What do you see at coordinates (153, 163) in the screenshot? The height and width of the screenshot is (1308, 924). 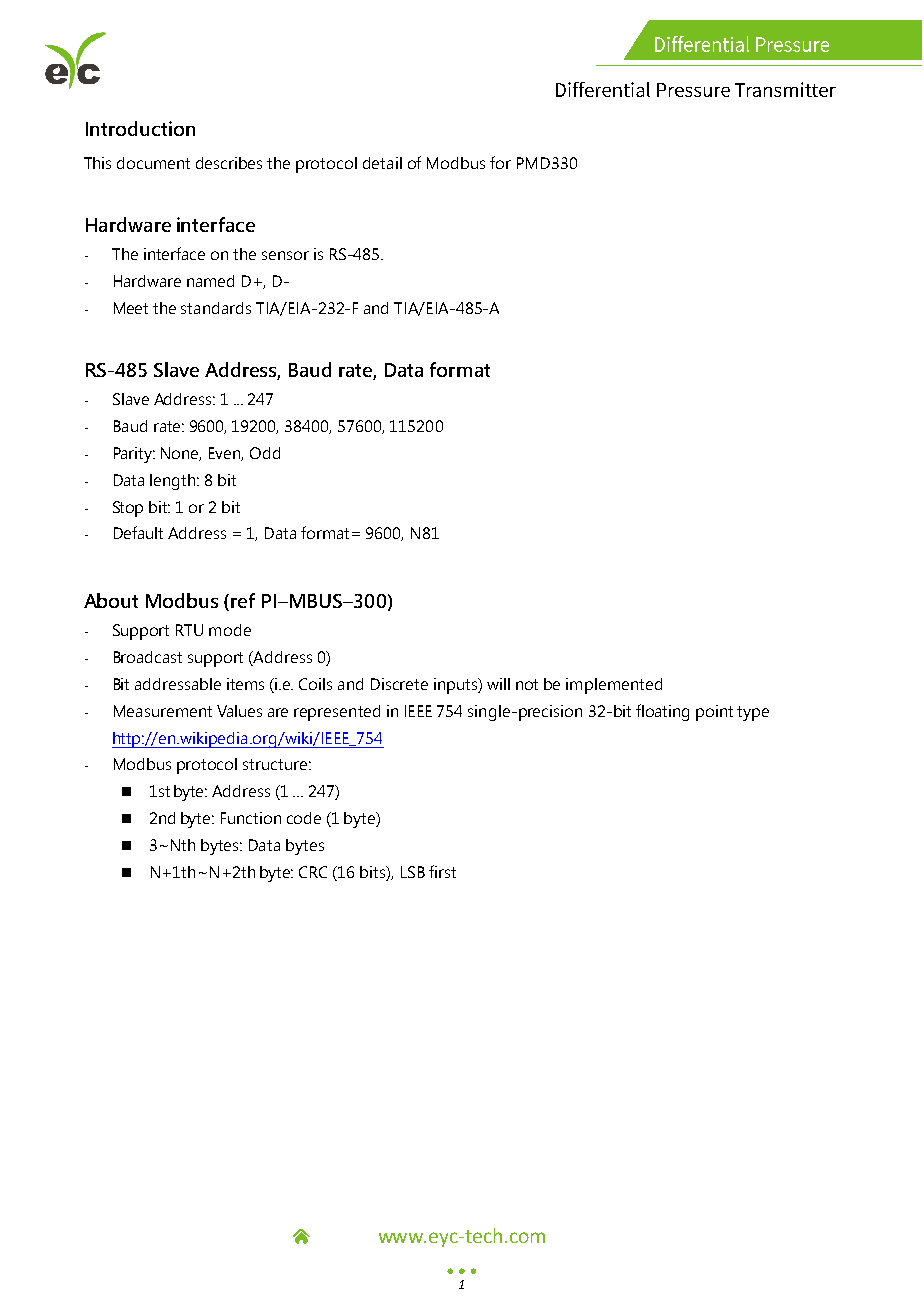 I see `document` at bounding box center [153, 163].
